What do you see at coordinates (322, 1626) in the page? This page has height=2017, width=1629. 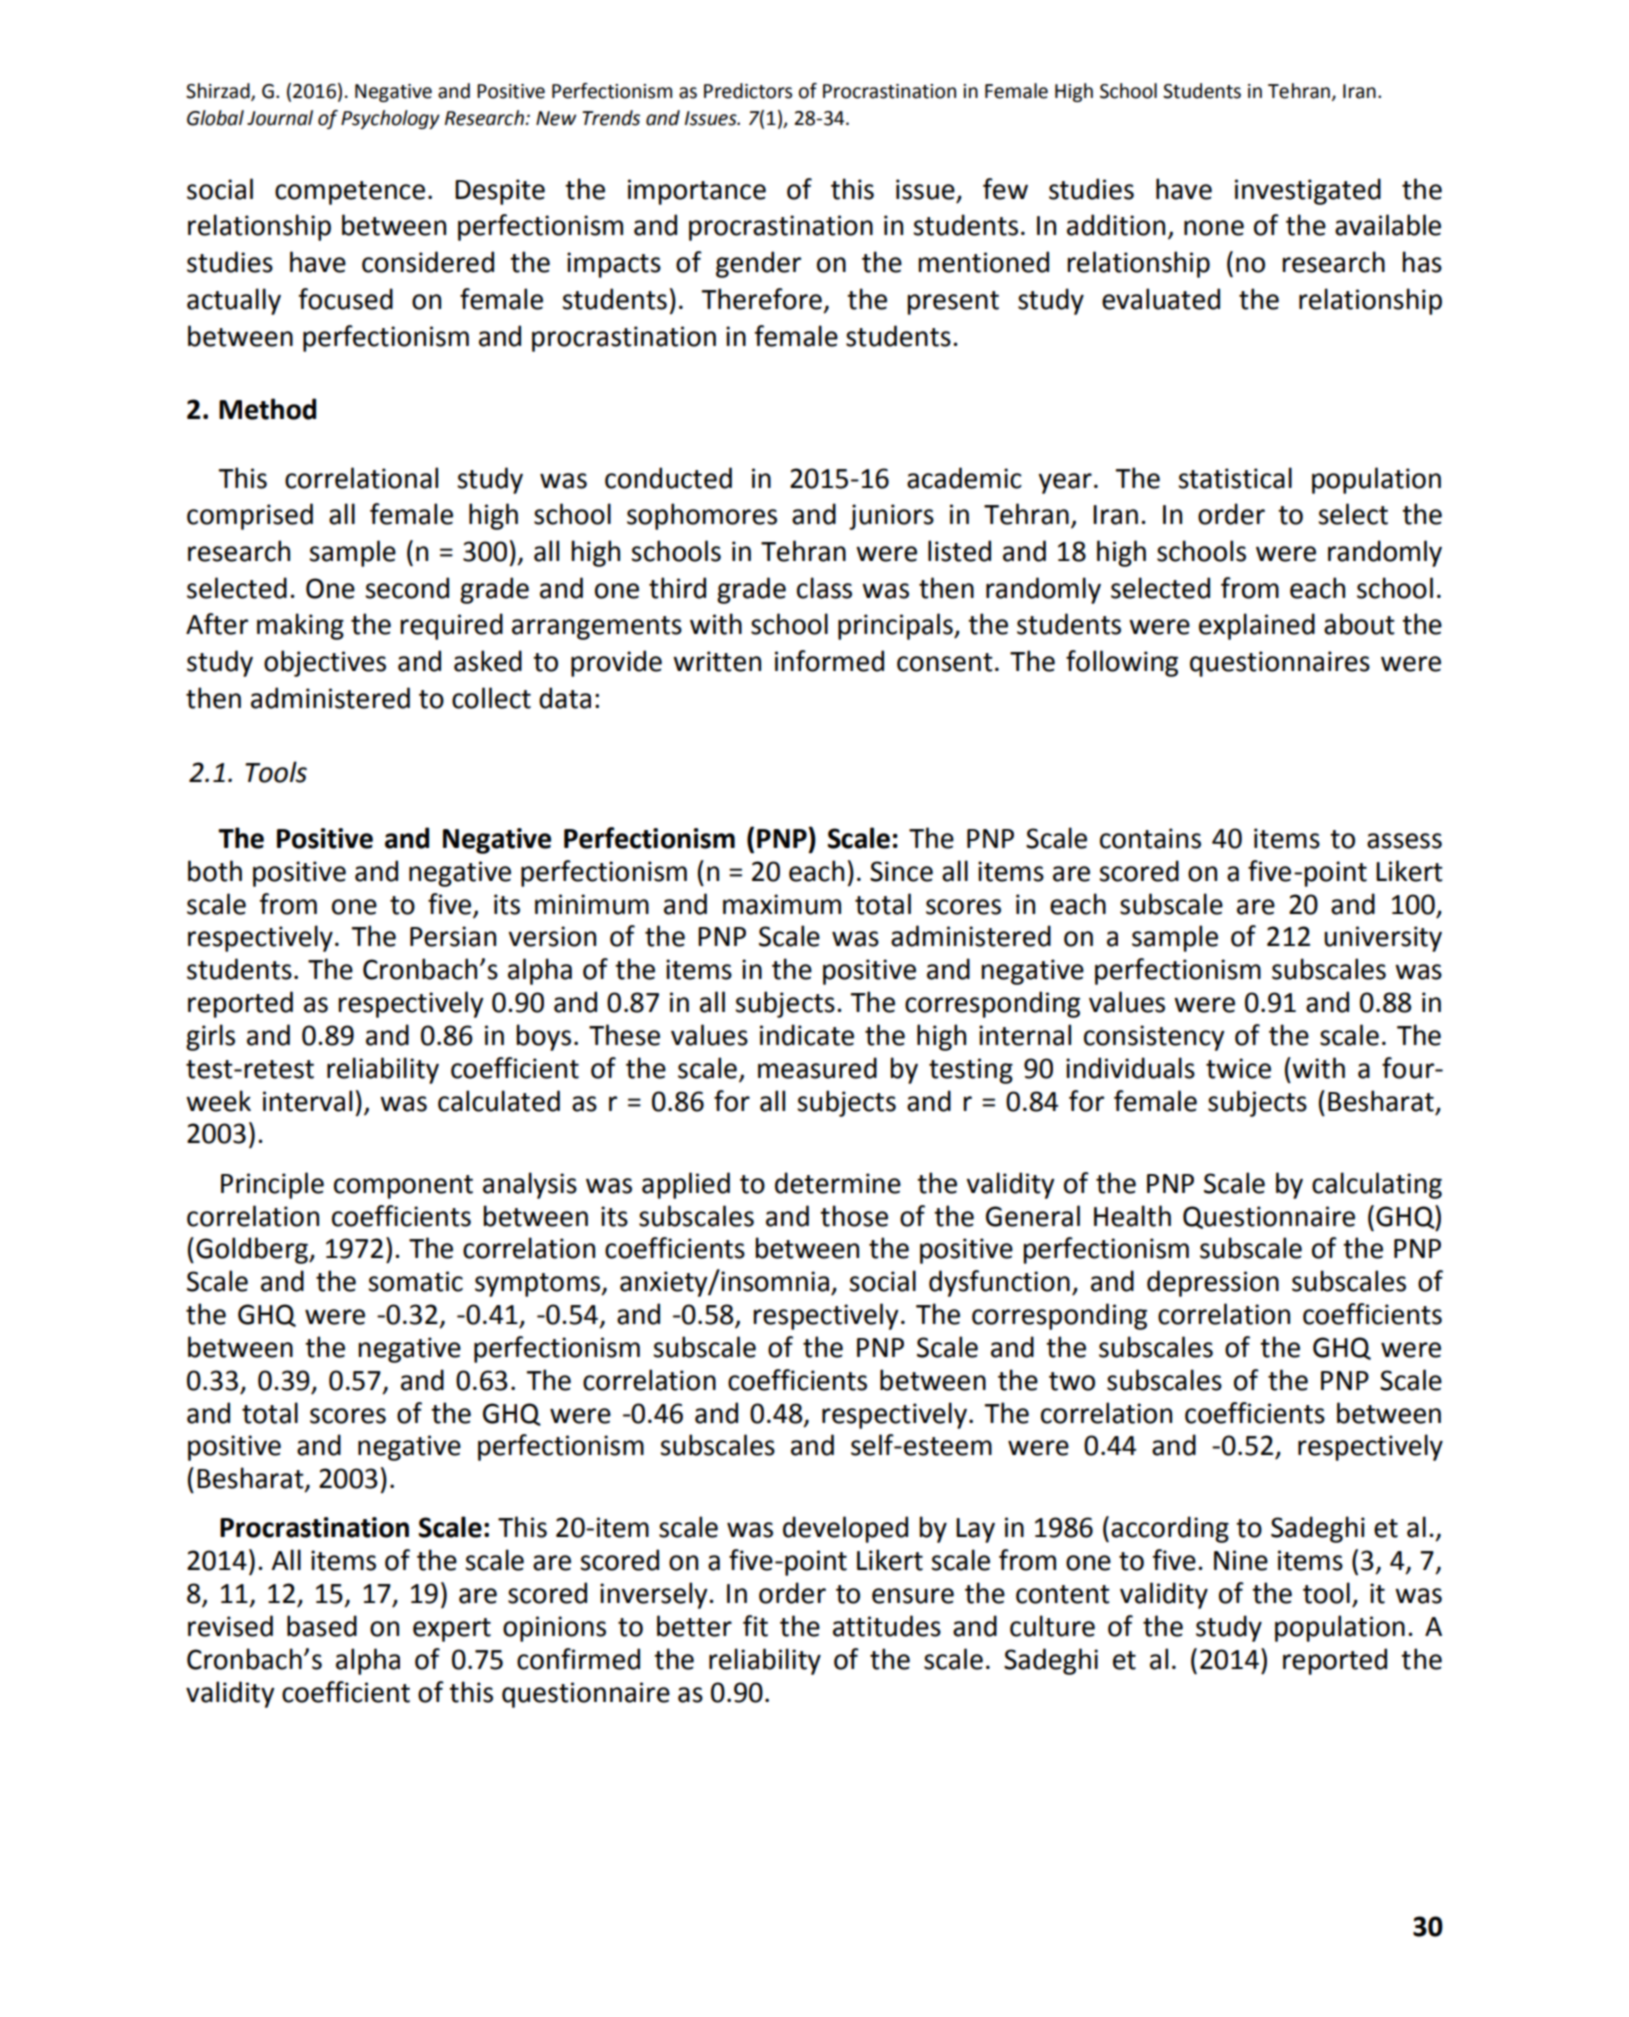 I see `based` at bounding box center [322, 1626].
